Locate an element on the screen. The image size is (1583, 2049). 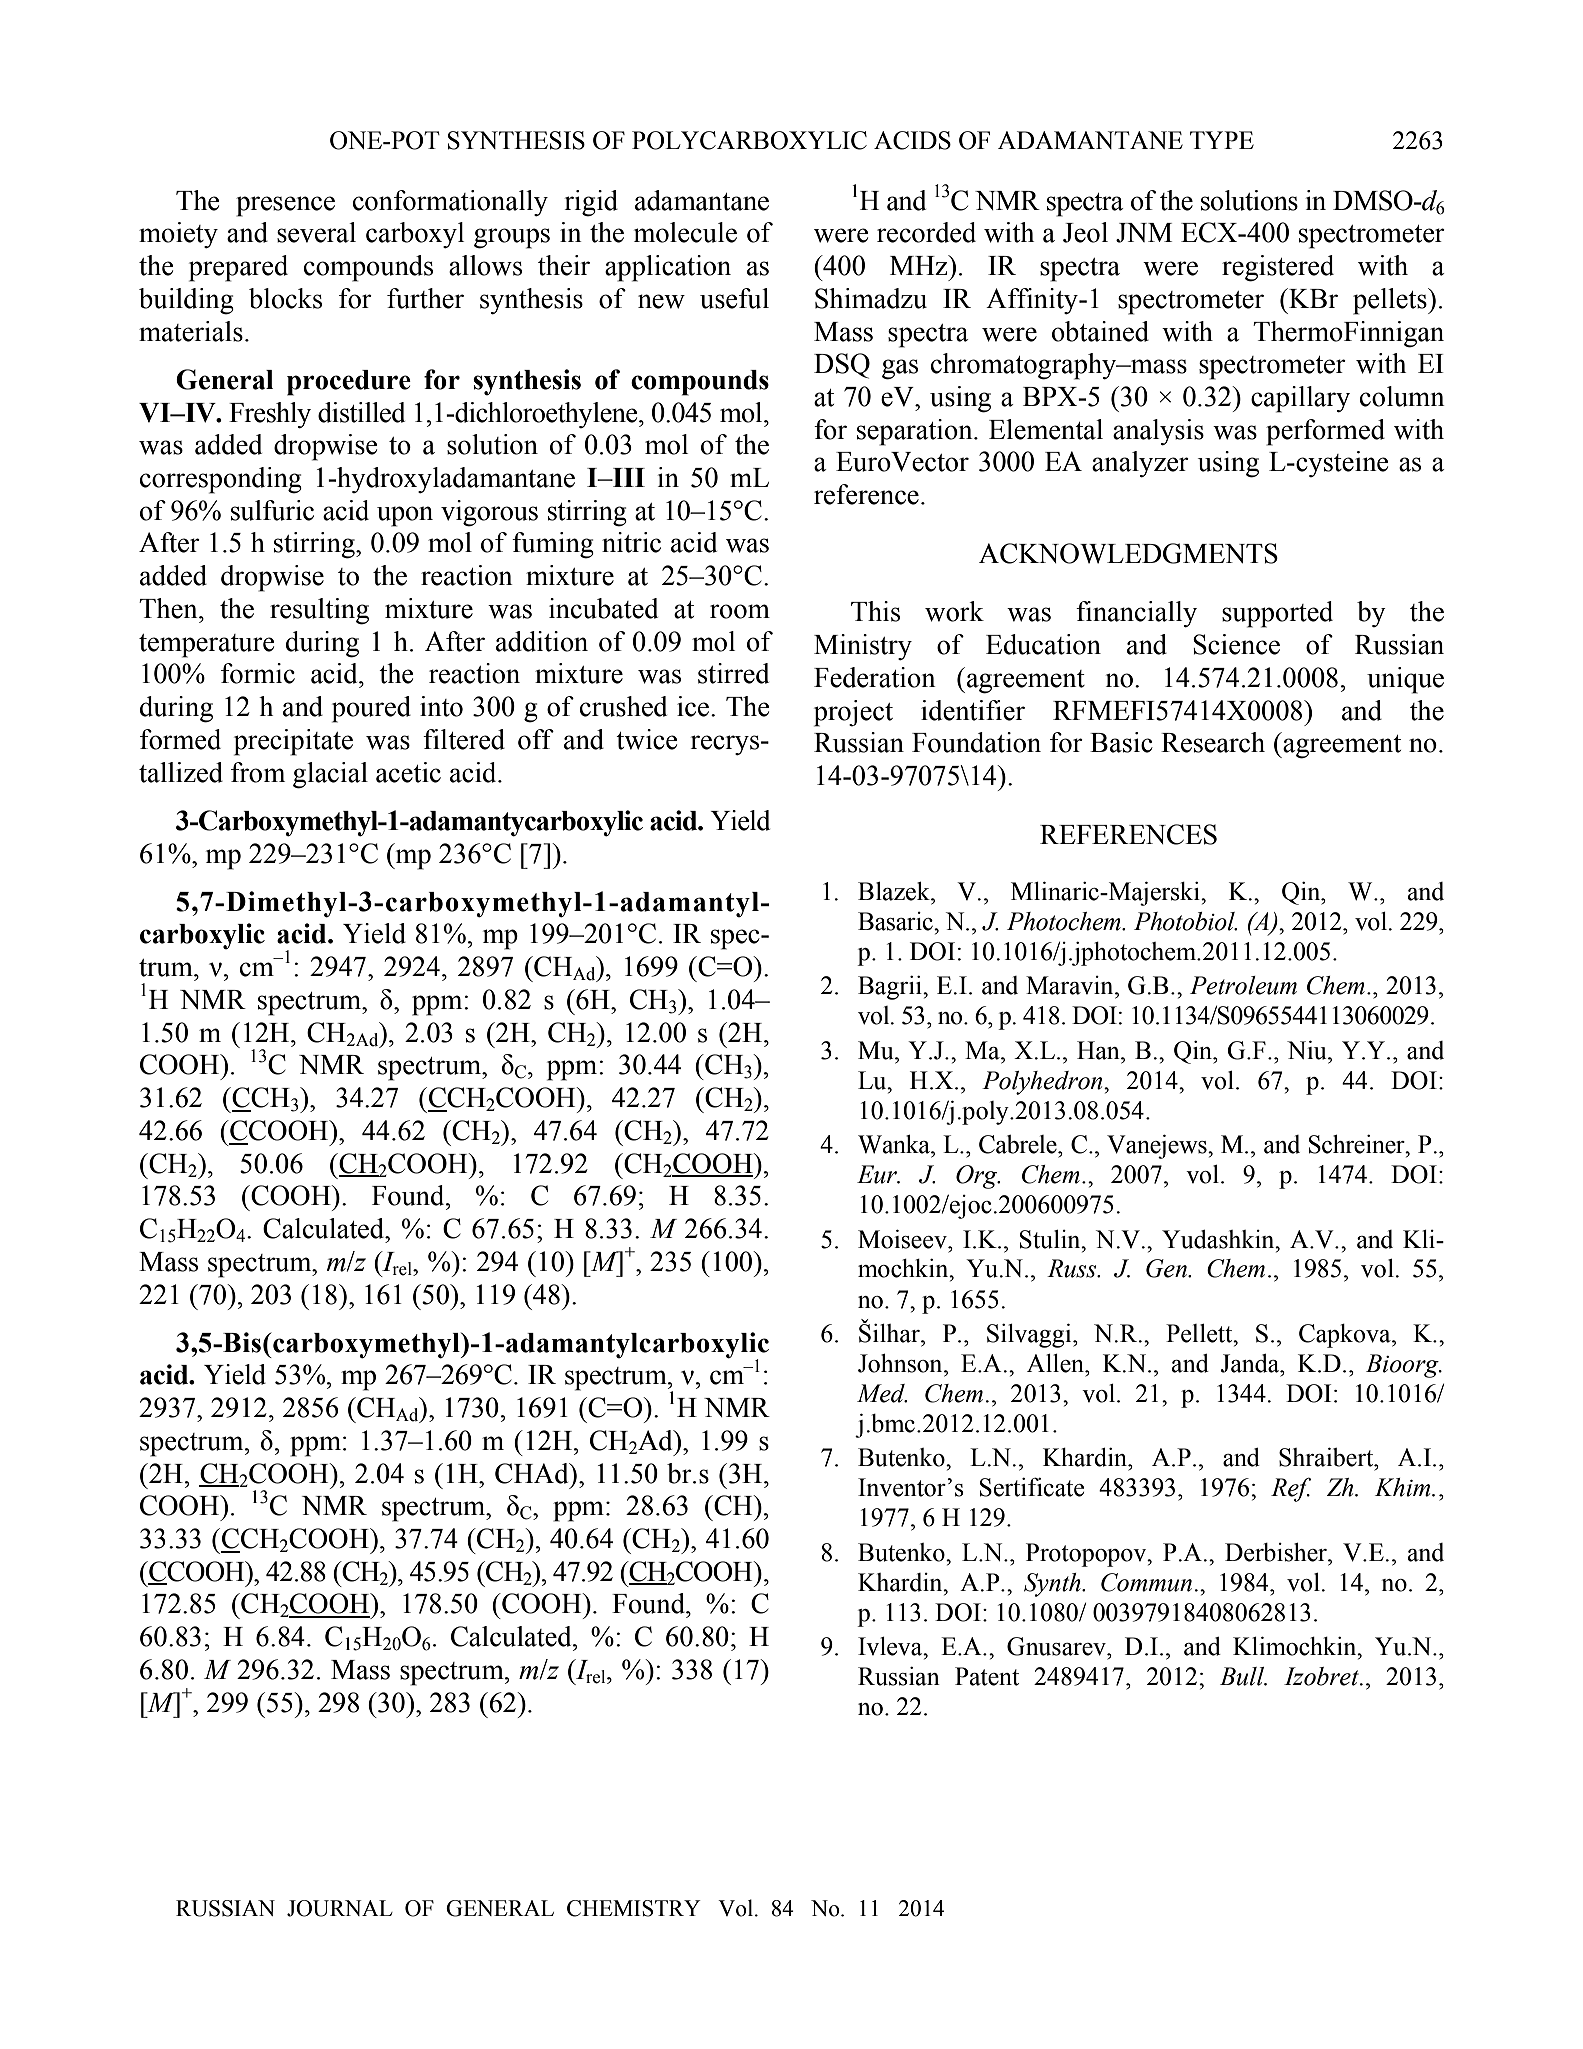
Patent is located at coordinates (987, 1676).
